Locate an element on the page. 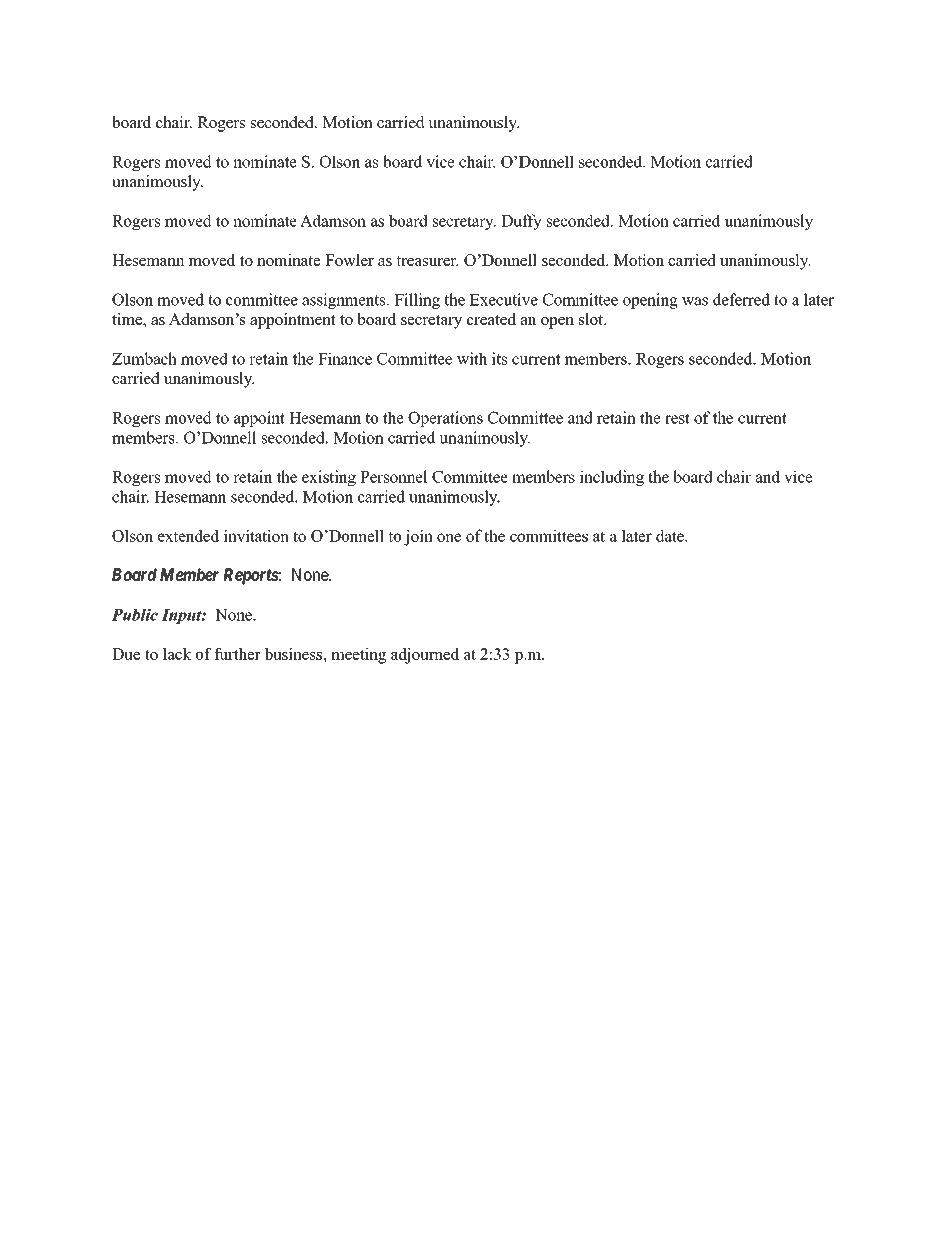 The height and width of the image is (1233, 952). Duffy is located at coordinates (521, 222).
